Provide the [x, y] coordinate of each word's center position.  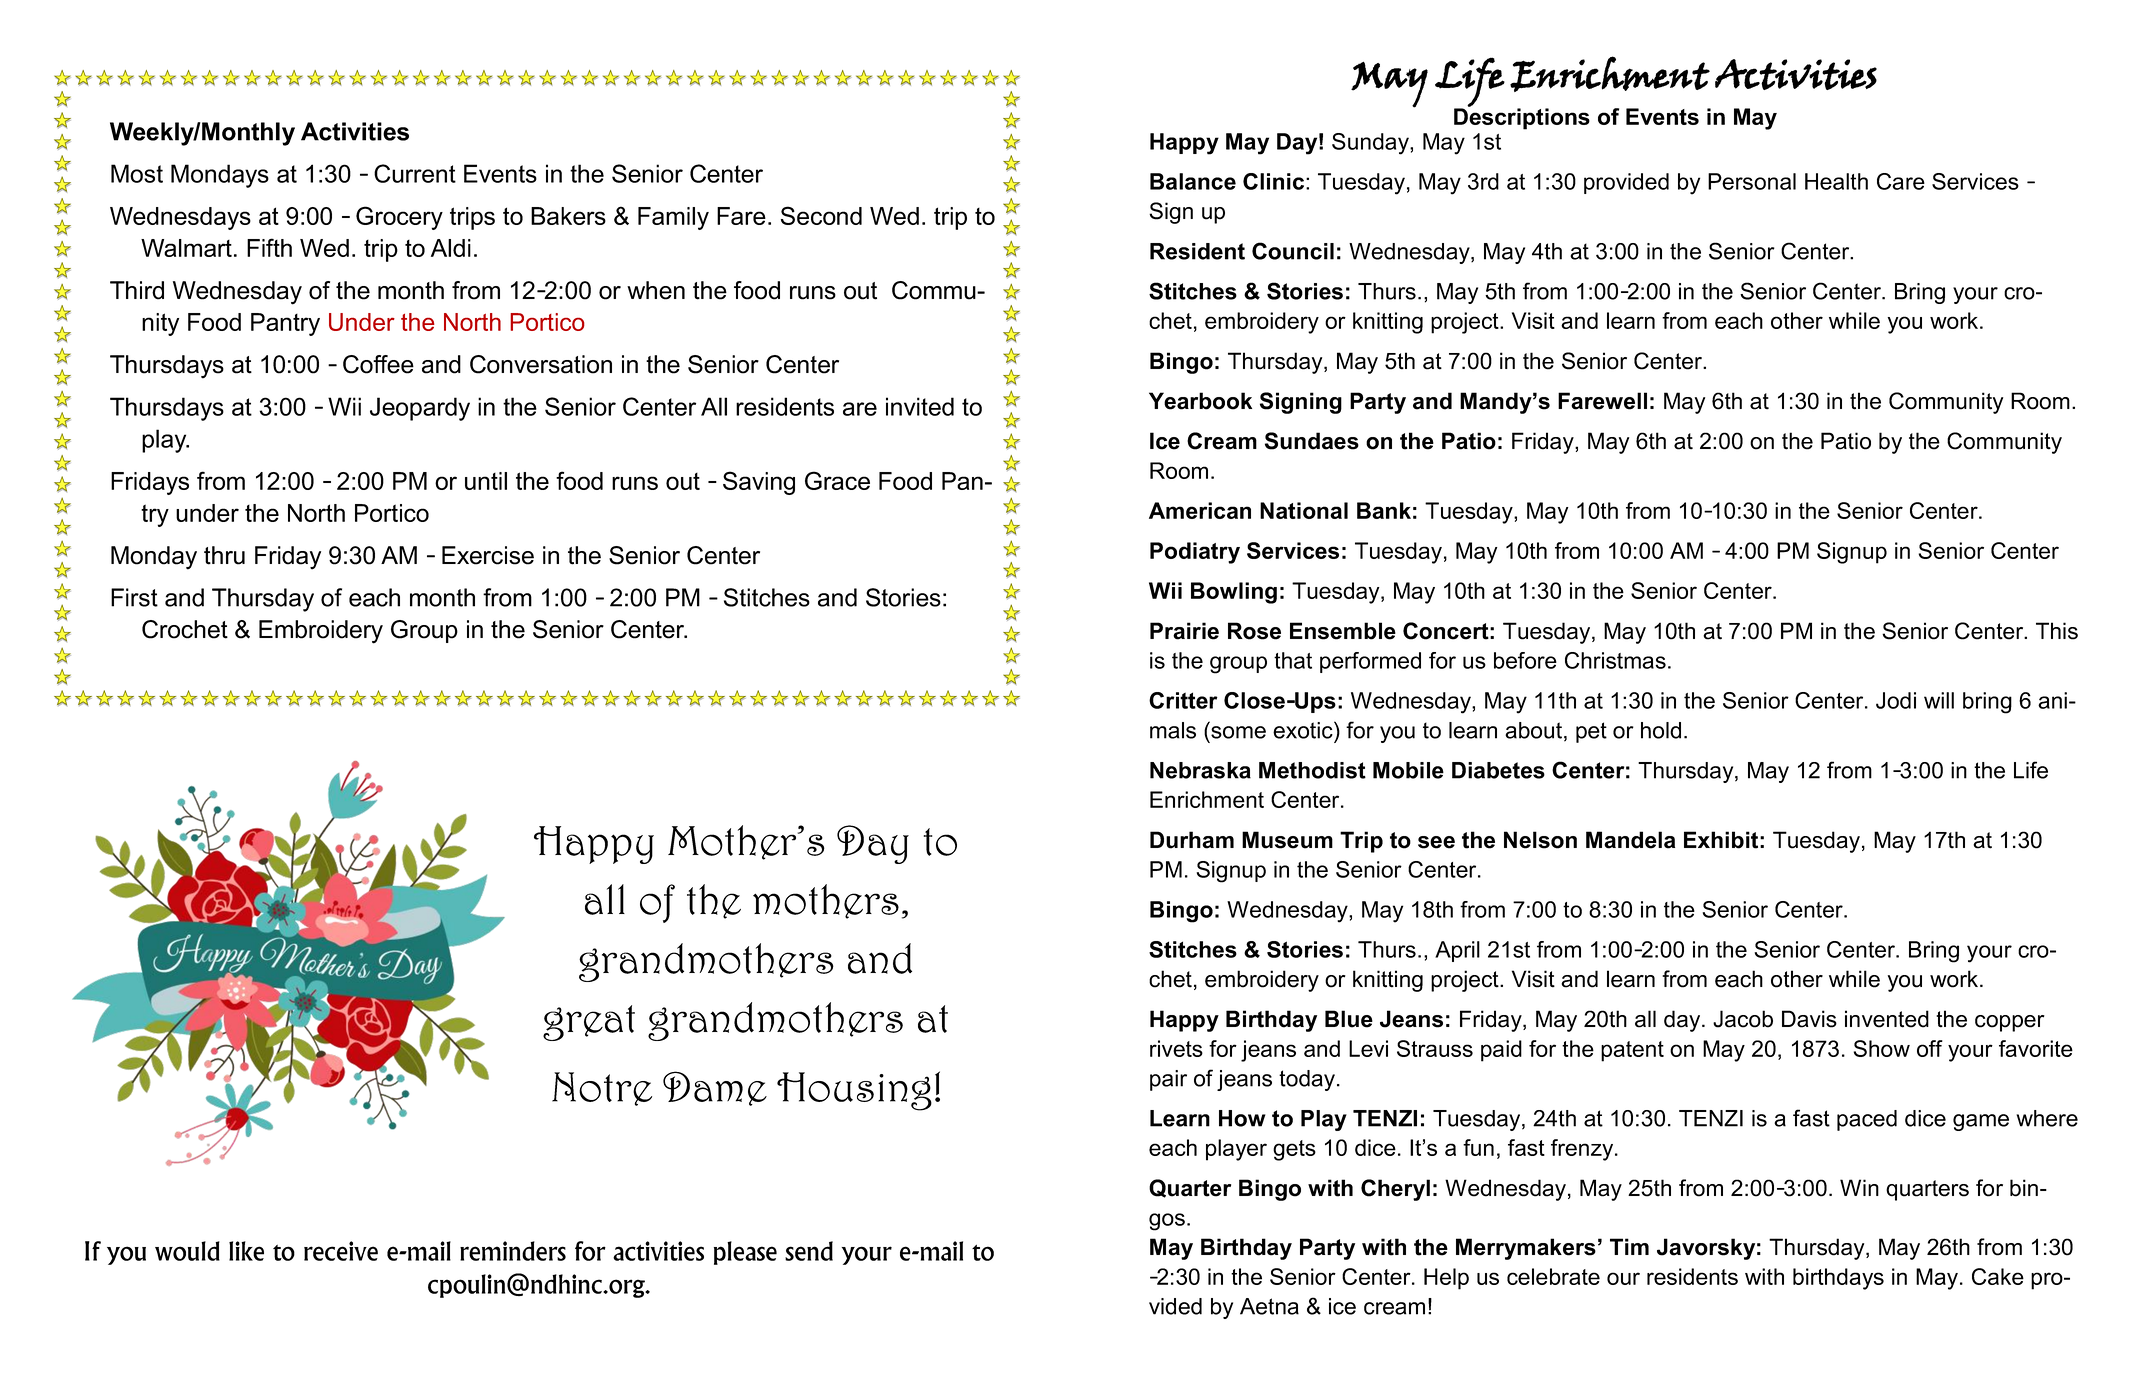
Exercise [488, 555]
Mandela [1630, 840]
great [589, 1023]
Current [415, 173]
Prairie [1184, 631]
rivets [1176, 1048]
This [2057, 631]
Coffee [378, 364]
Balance [1193, 181]
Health [1836, 181]
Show [1882, 1048]
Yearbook [1200, 401]
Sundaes [1312, 441]
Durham [1192, 840]
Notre [602, 1089]
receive [341, 1251]
